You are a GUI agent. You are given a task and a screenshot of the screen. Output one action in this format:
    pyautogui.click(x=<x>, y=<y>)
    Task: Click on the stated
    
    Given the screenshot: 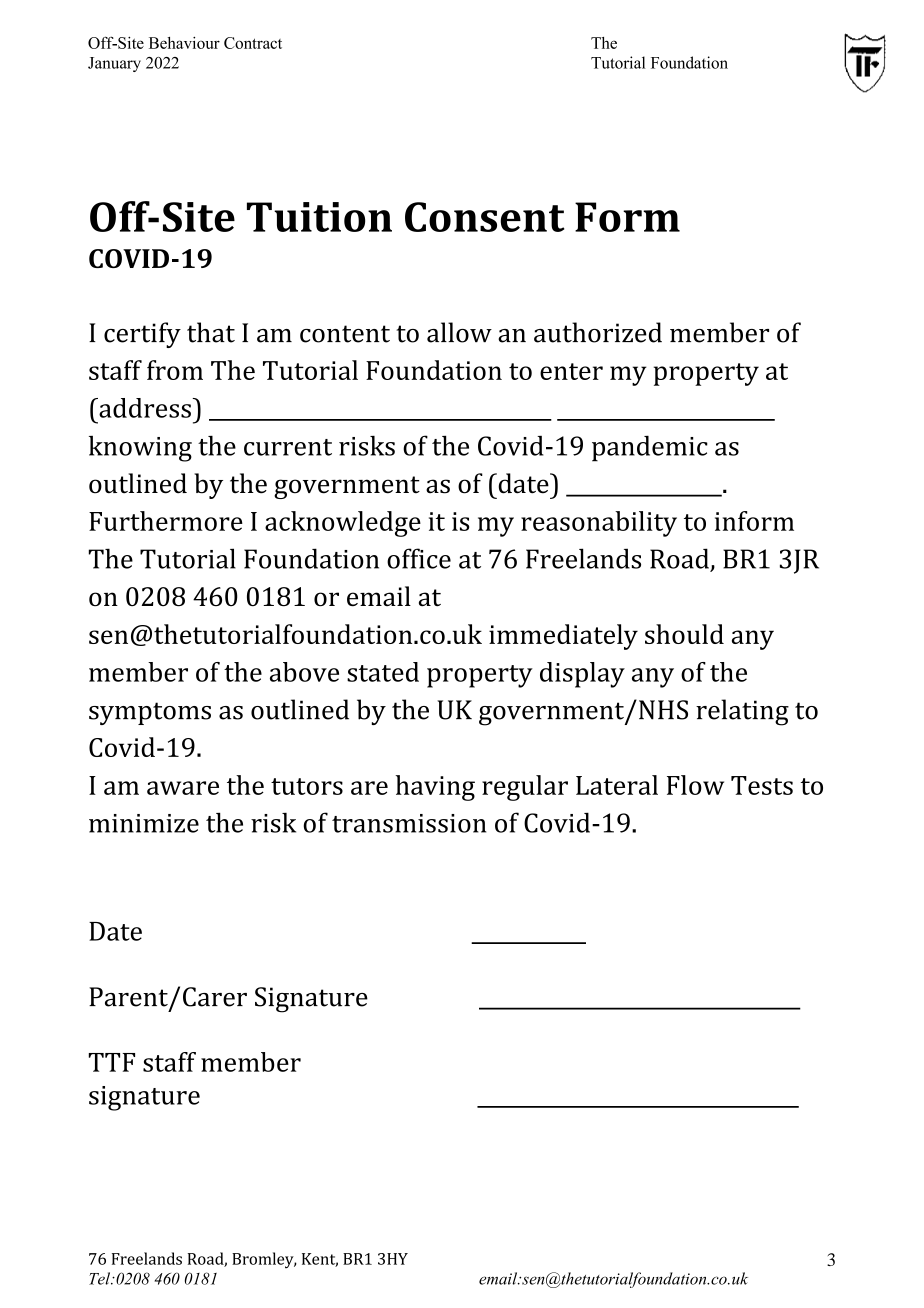 What is the action you would take?
    pyautogui.click(x=383, y=672)
